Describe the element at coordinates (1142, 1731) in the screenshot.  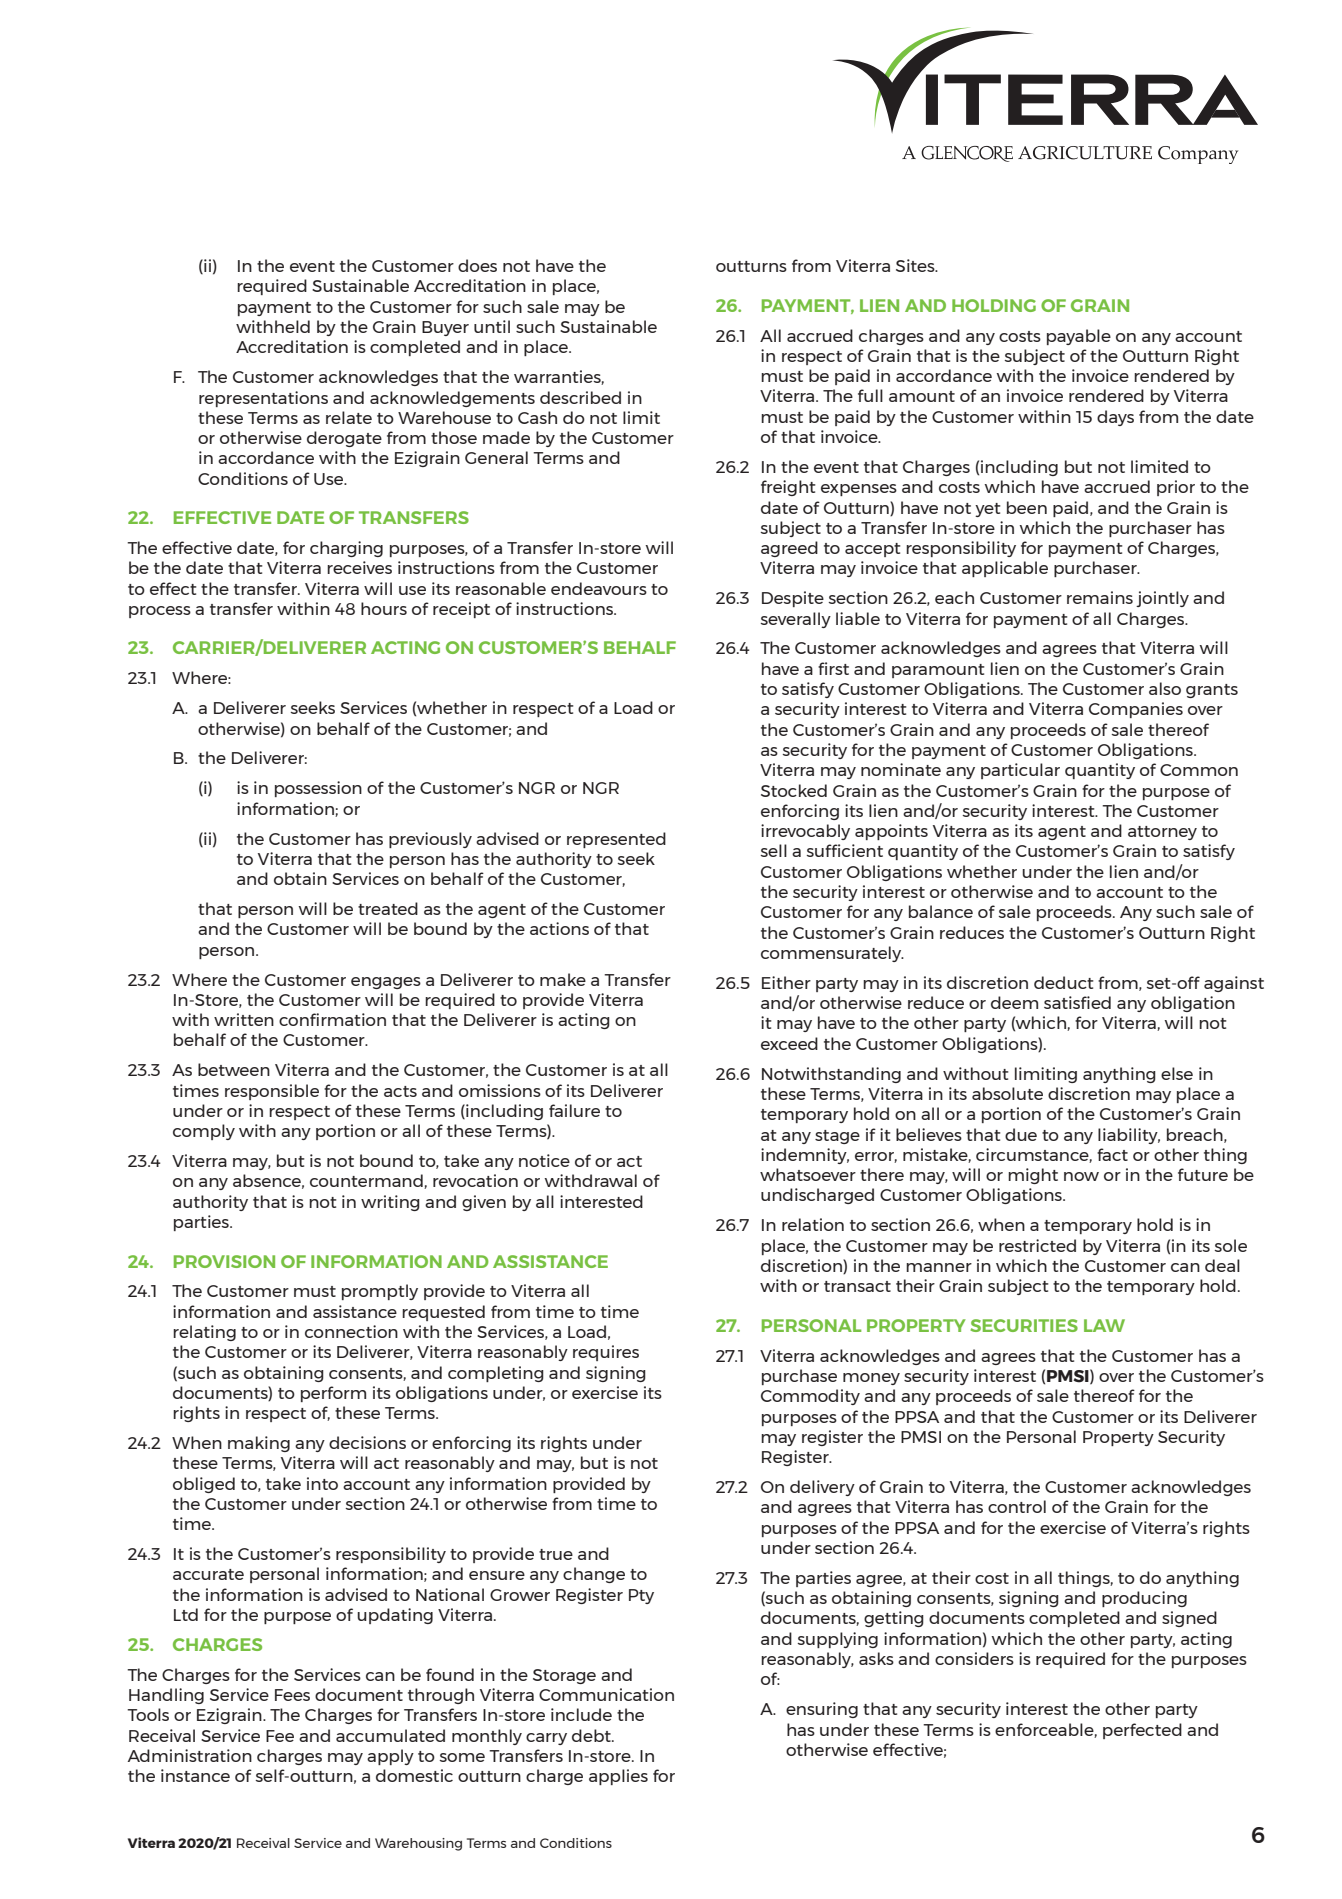
I see `perfected` at that location.
